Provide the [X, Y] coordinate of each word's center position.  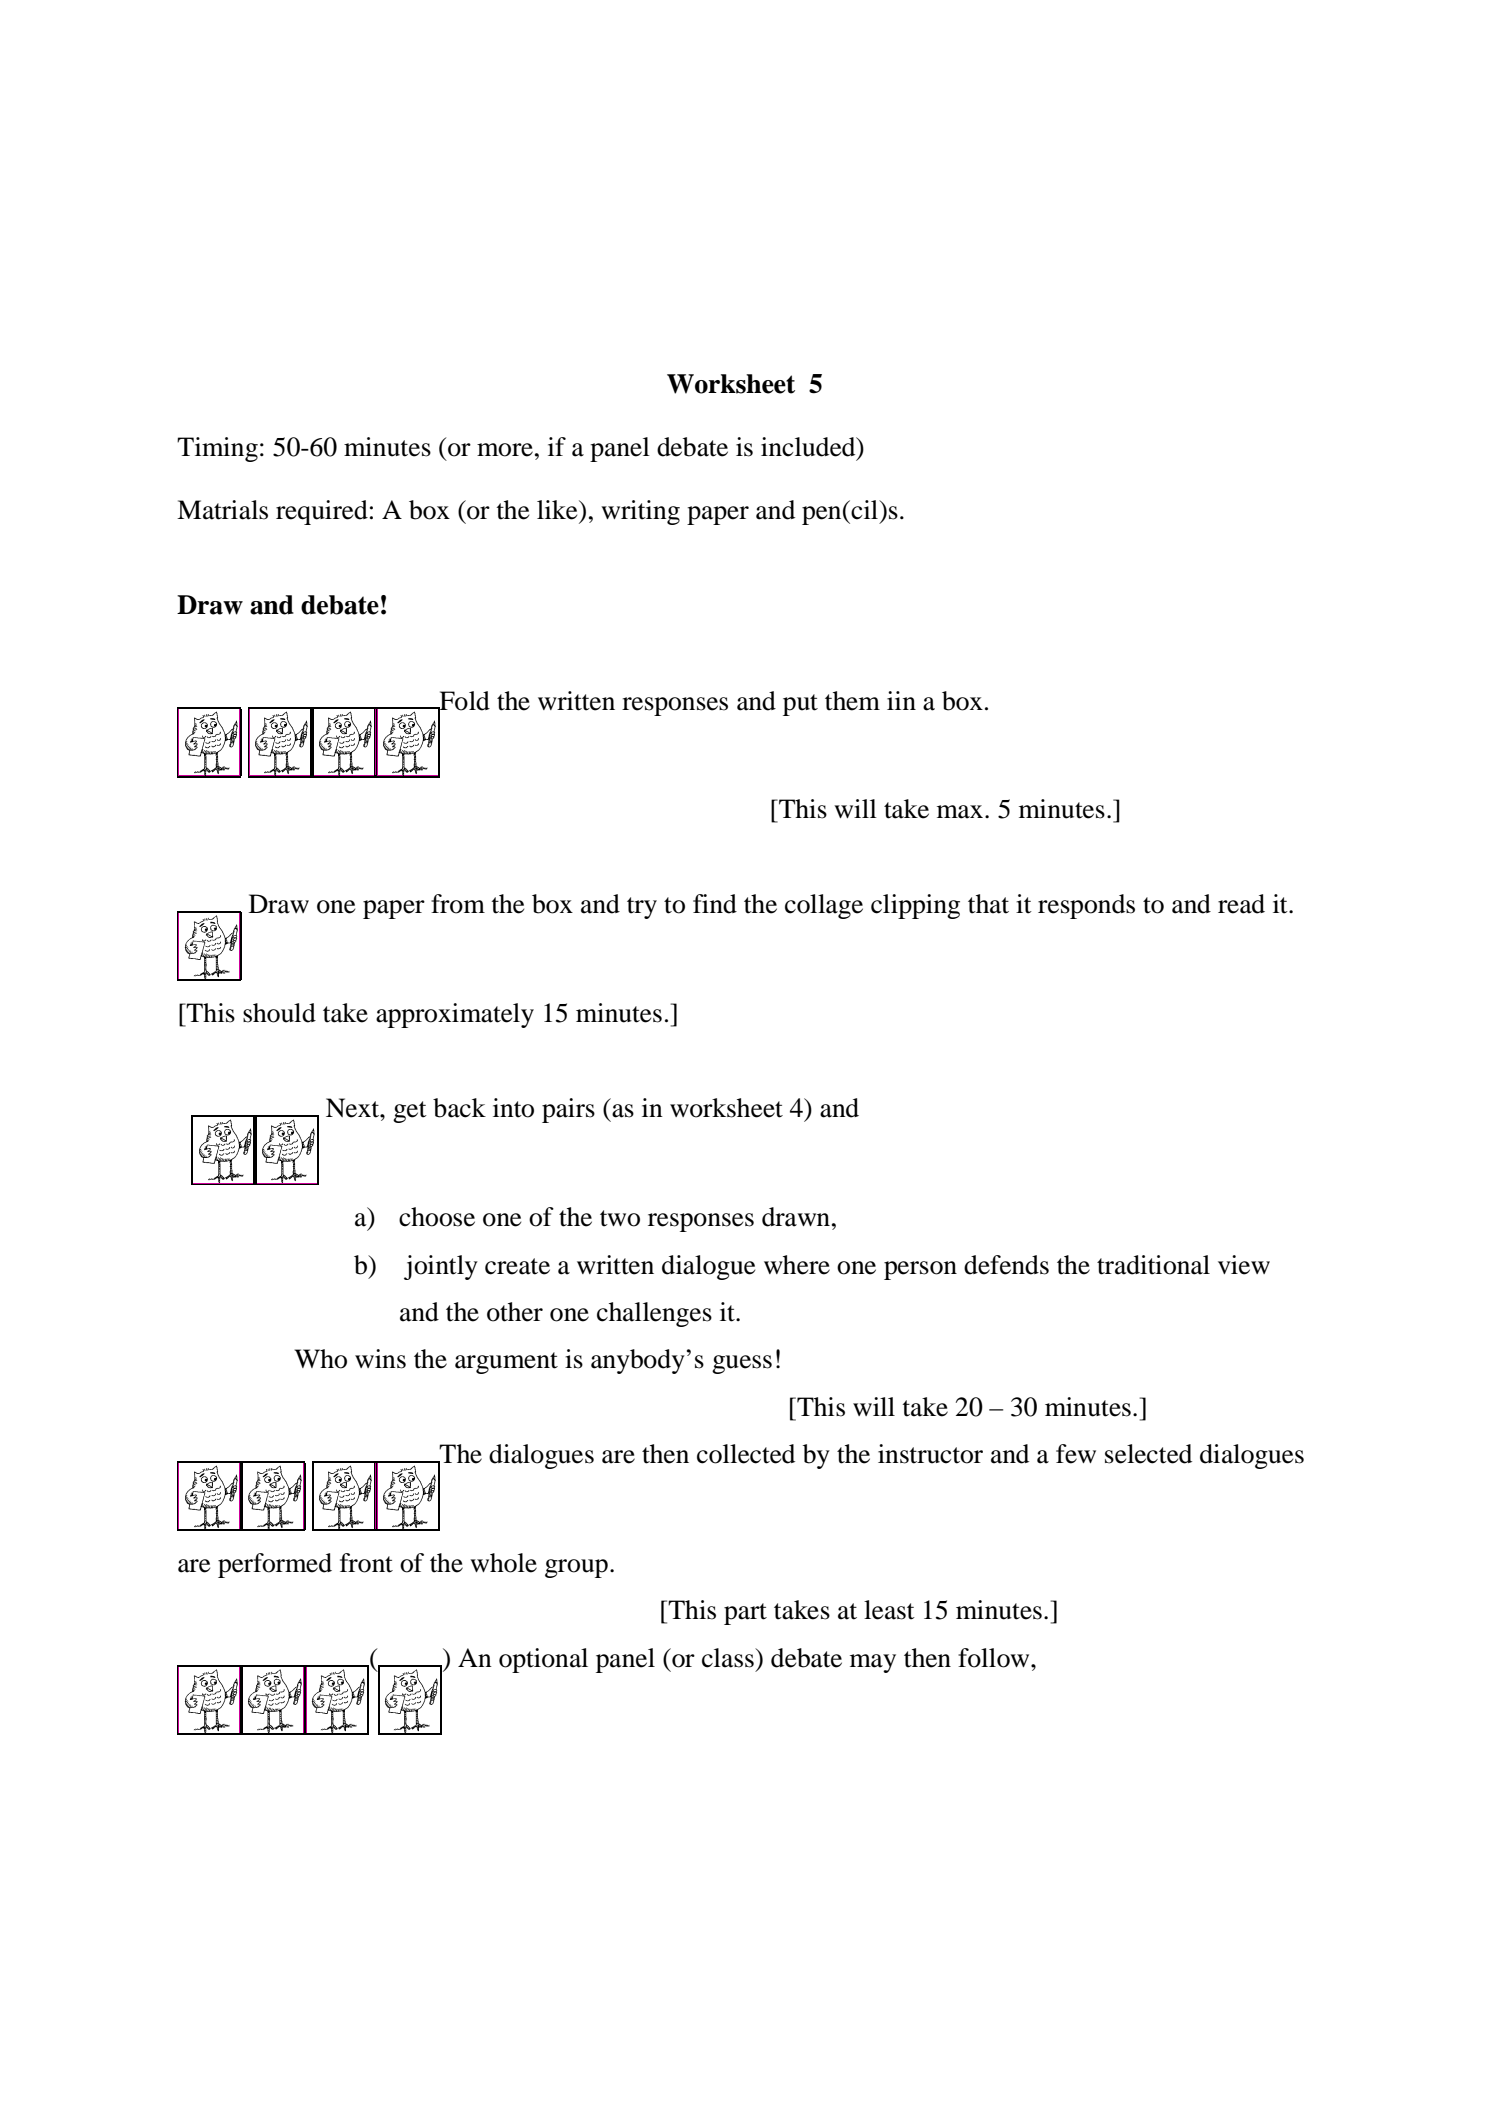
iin [901, 700]
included [809, 448]
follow [995, 1658]
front [366, 1563]
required [322, 512]
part [745, 1614]
